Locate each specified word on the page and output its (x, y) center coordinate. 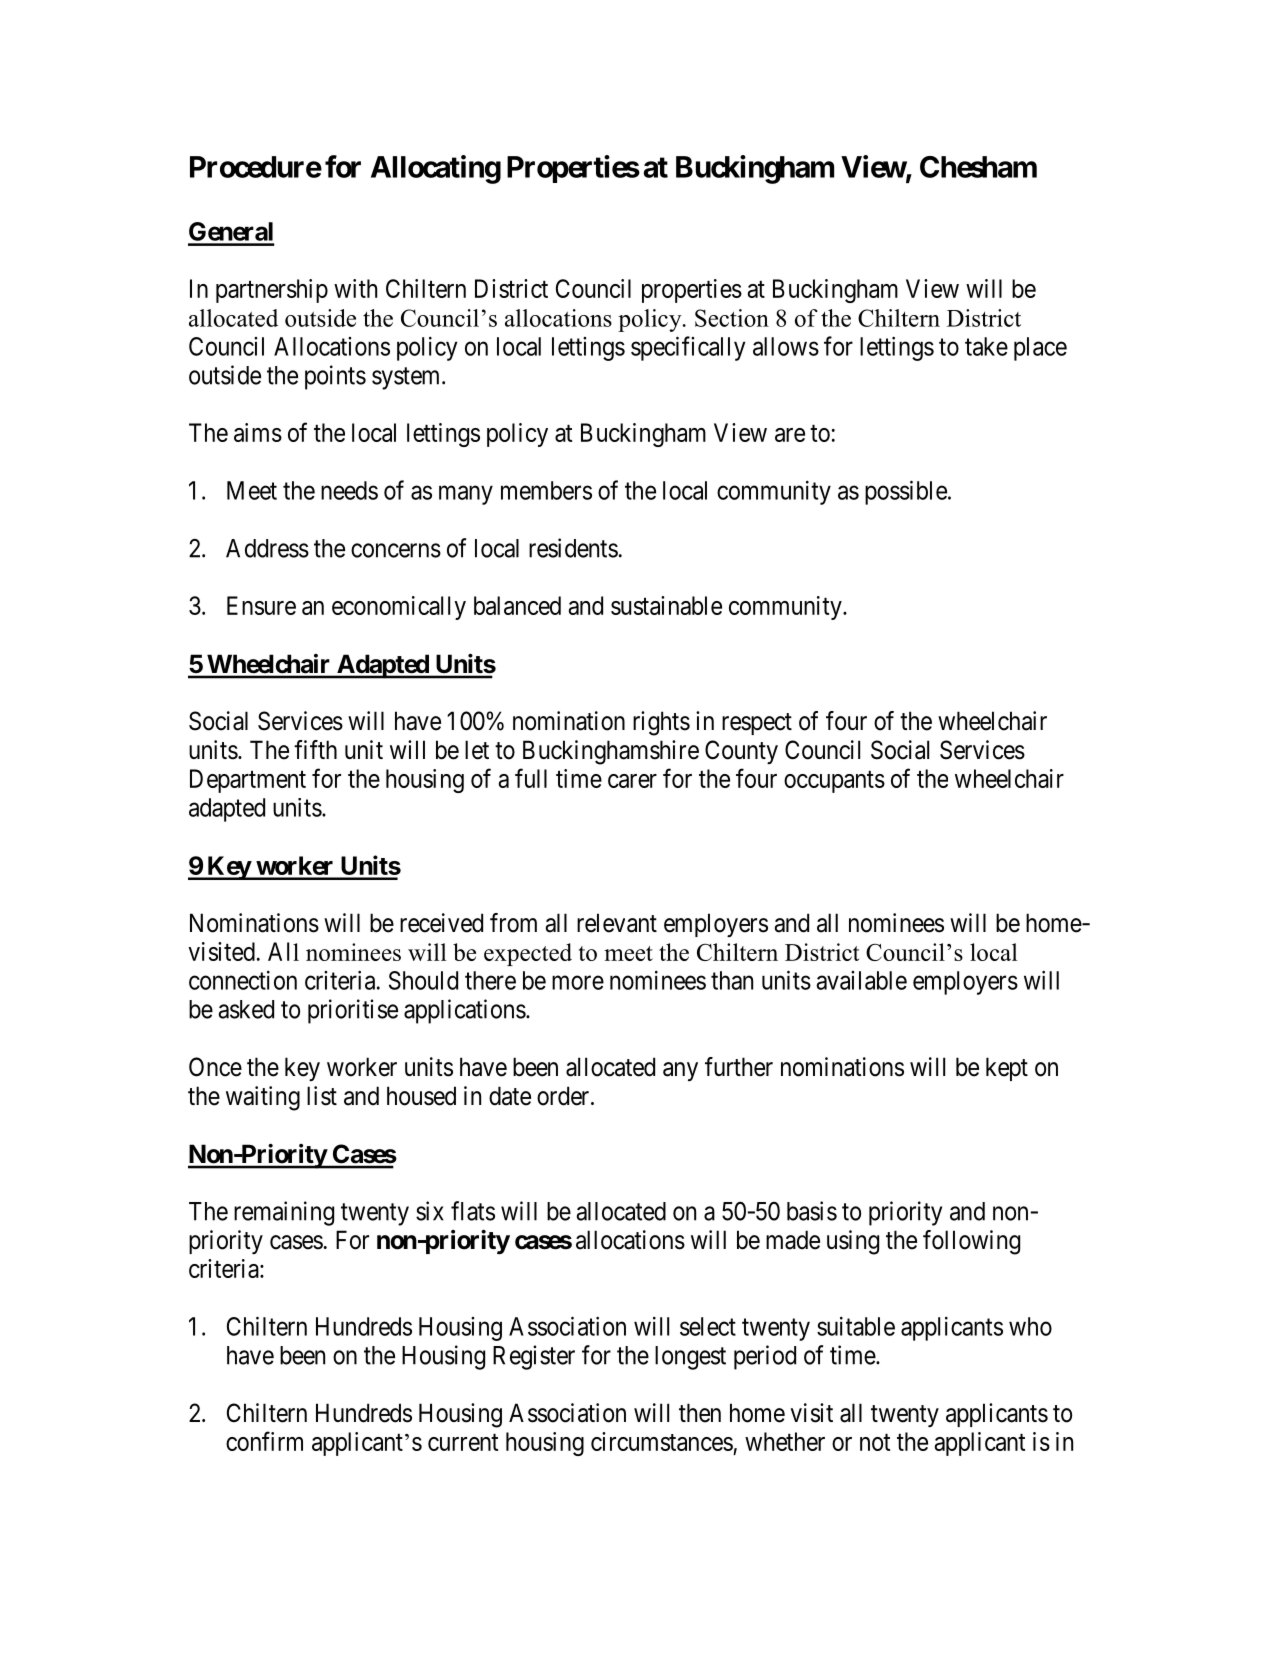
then (700, 1413)
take (986, 346)
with (355, 288)
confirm (264, 1441)
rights (661, 723)
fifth (315, 749)
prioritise (353, 1011)
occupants (834, 782)
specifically (688, 348)
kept (1007, 1069)
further (739, 1067)
